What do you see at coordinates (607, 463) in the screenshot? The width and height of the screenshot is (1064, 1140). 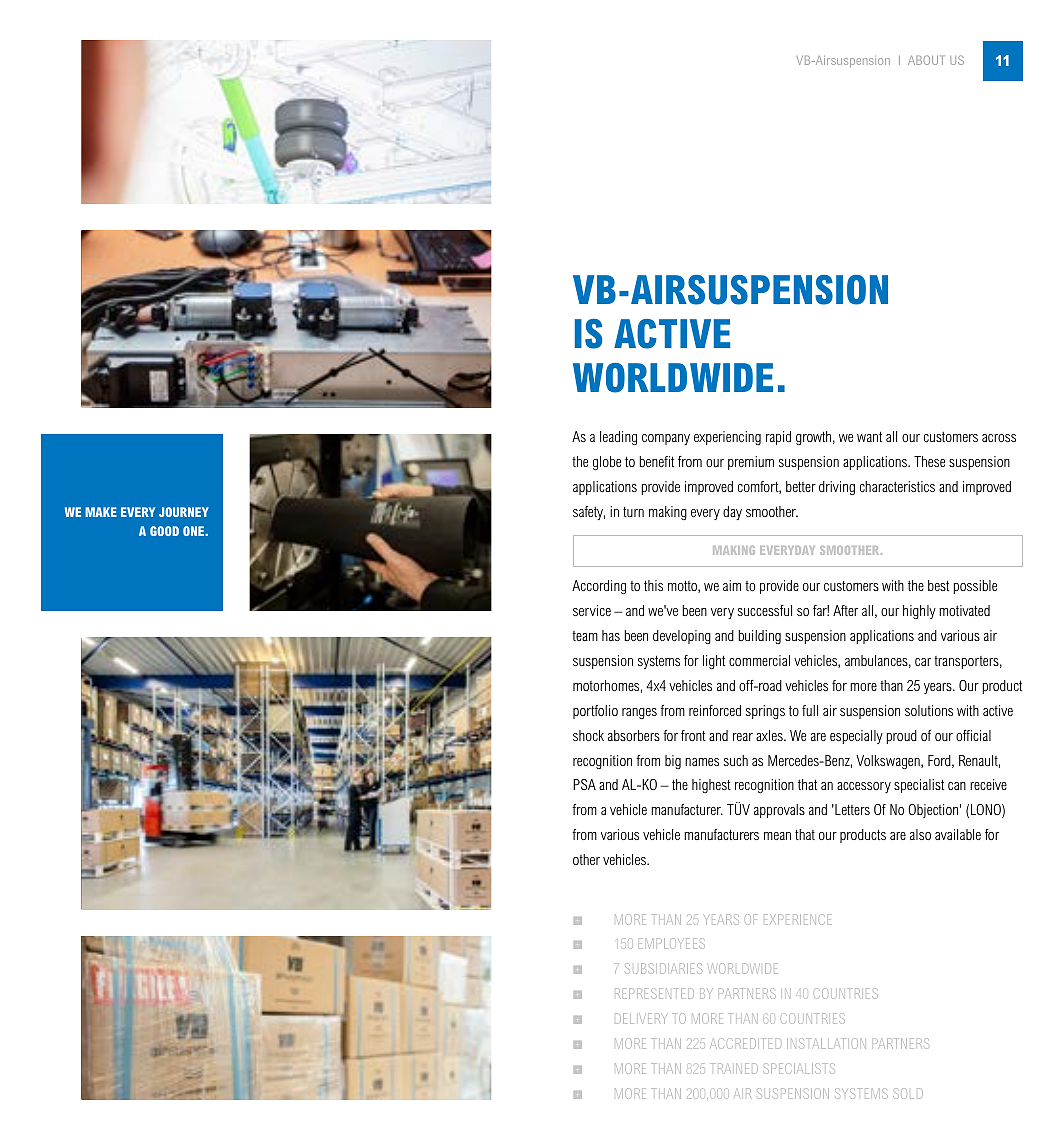 I see `globe` at bounding box center [607, 463].
